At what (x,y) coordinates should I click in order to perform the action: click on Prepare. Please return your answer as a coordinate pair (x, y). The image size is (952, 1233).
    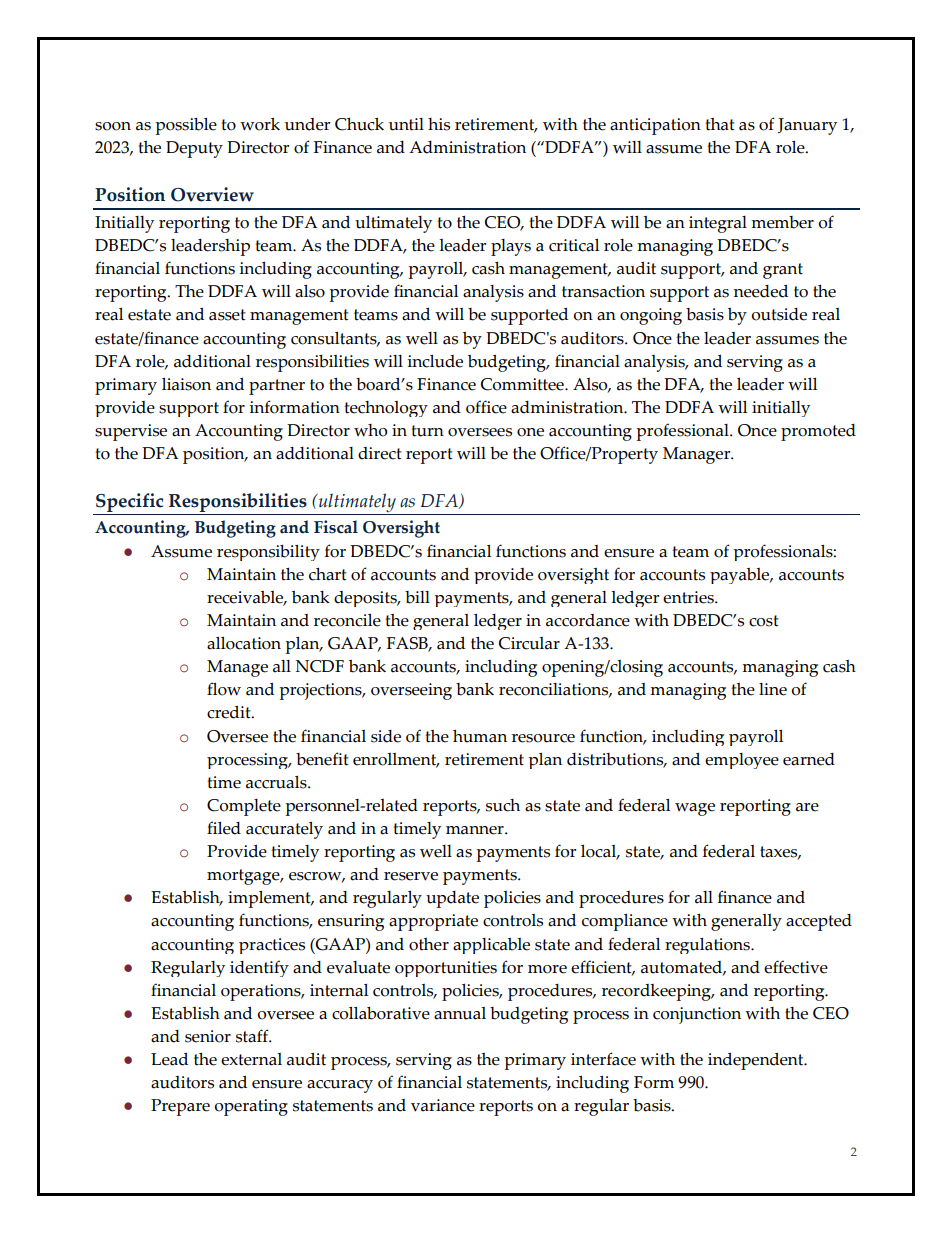
    Looking at the image, I should click on (180, 1107).
